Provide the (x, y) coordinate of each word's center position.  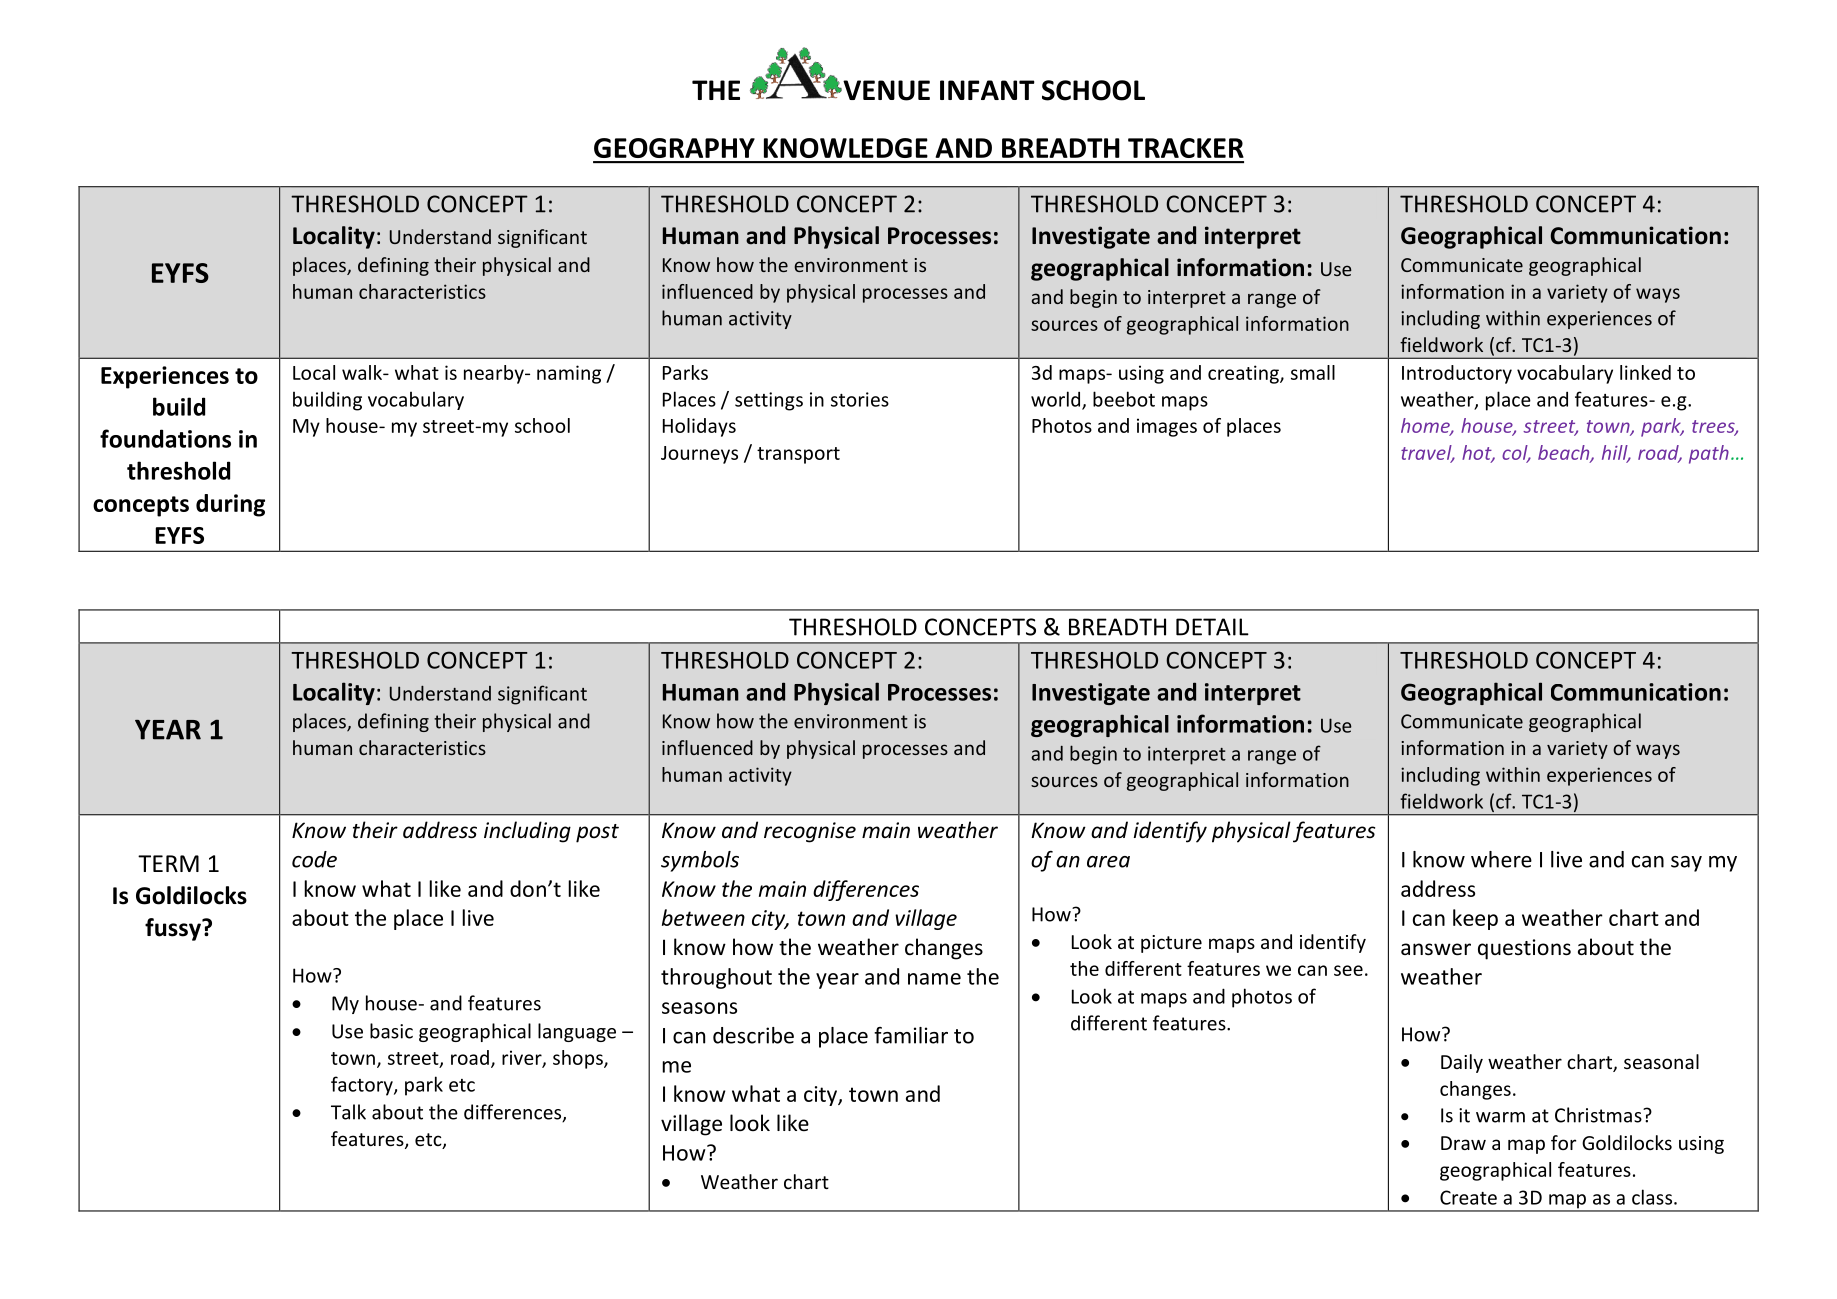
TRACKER (1186, 148)
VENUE (885, 90)
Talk (348, 1112)
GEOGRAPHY (674, 148)
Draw (1463, 1143)
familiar (911, 1035)
